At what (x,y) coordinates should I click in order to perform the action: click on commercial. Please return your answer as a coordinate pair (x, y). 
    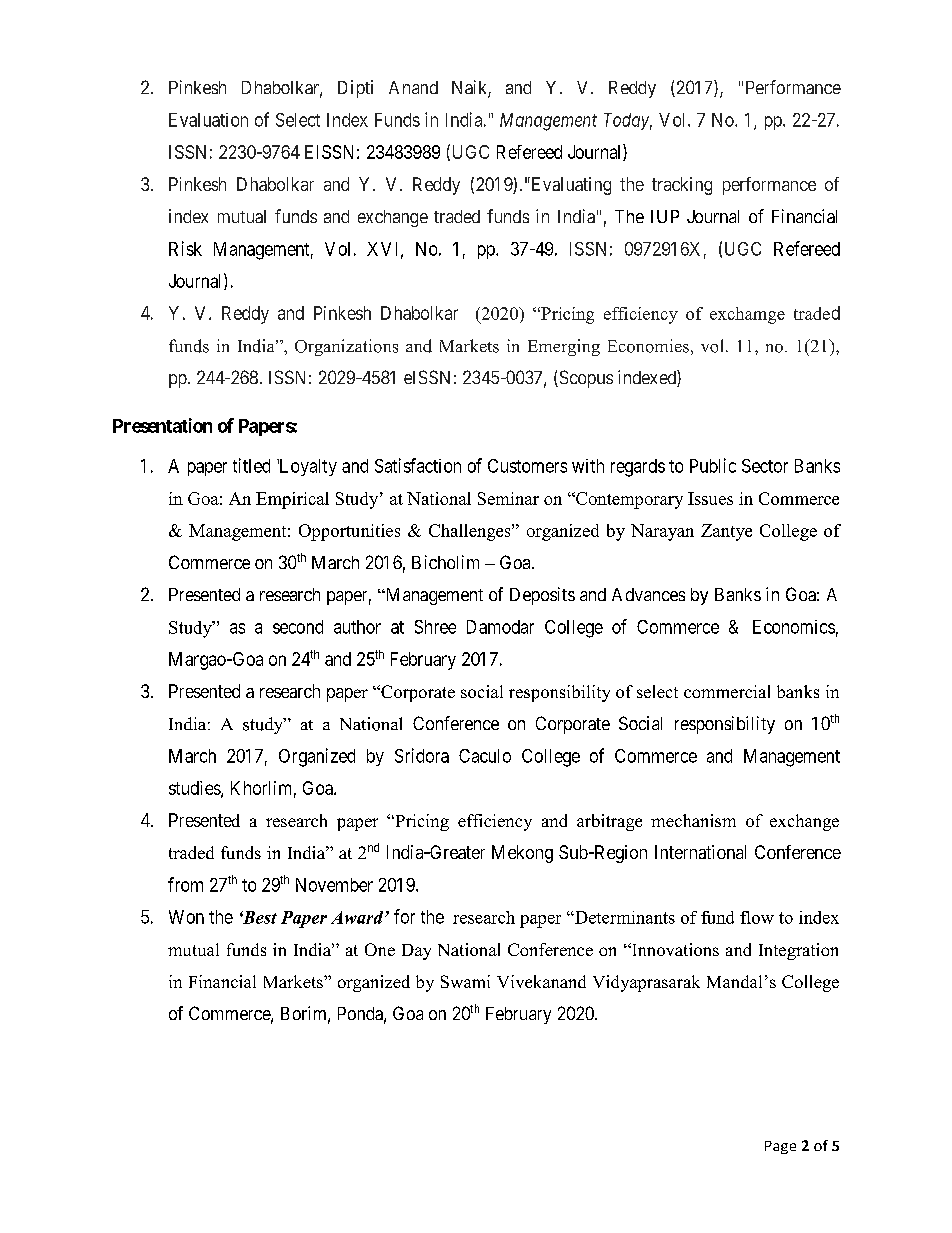
    Looking at the image, I should click on (727, 691).
